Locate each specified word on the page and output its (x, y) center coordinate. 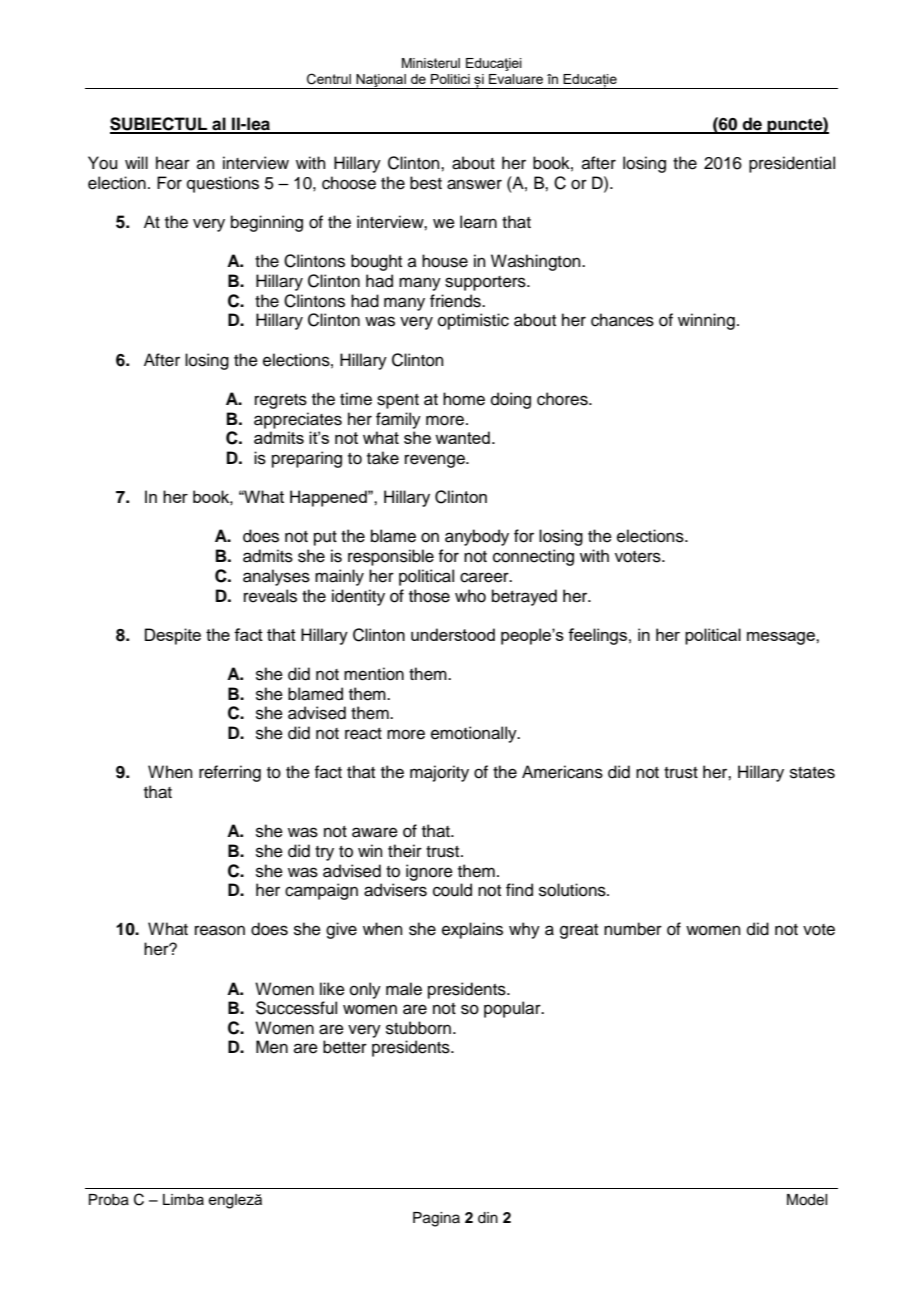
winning (706, 321)
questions (223, 184)
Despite (173, 636)
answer (474, 184)
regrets (281, 401)
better (345, 1047)
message (782, 638)
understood (453, 634)
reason (220, 930)
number (633, 929)
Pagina (436, 1219)
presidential (792, 164)
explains (472, 930)
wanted (462, 437)
